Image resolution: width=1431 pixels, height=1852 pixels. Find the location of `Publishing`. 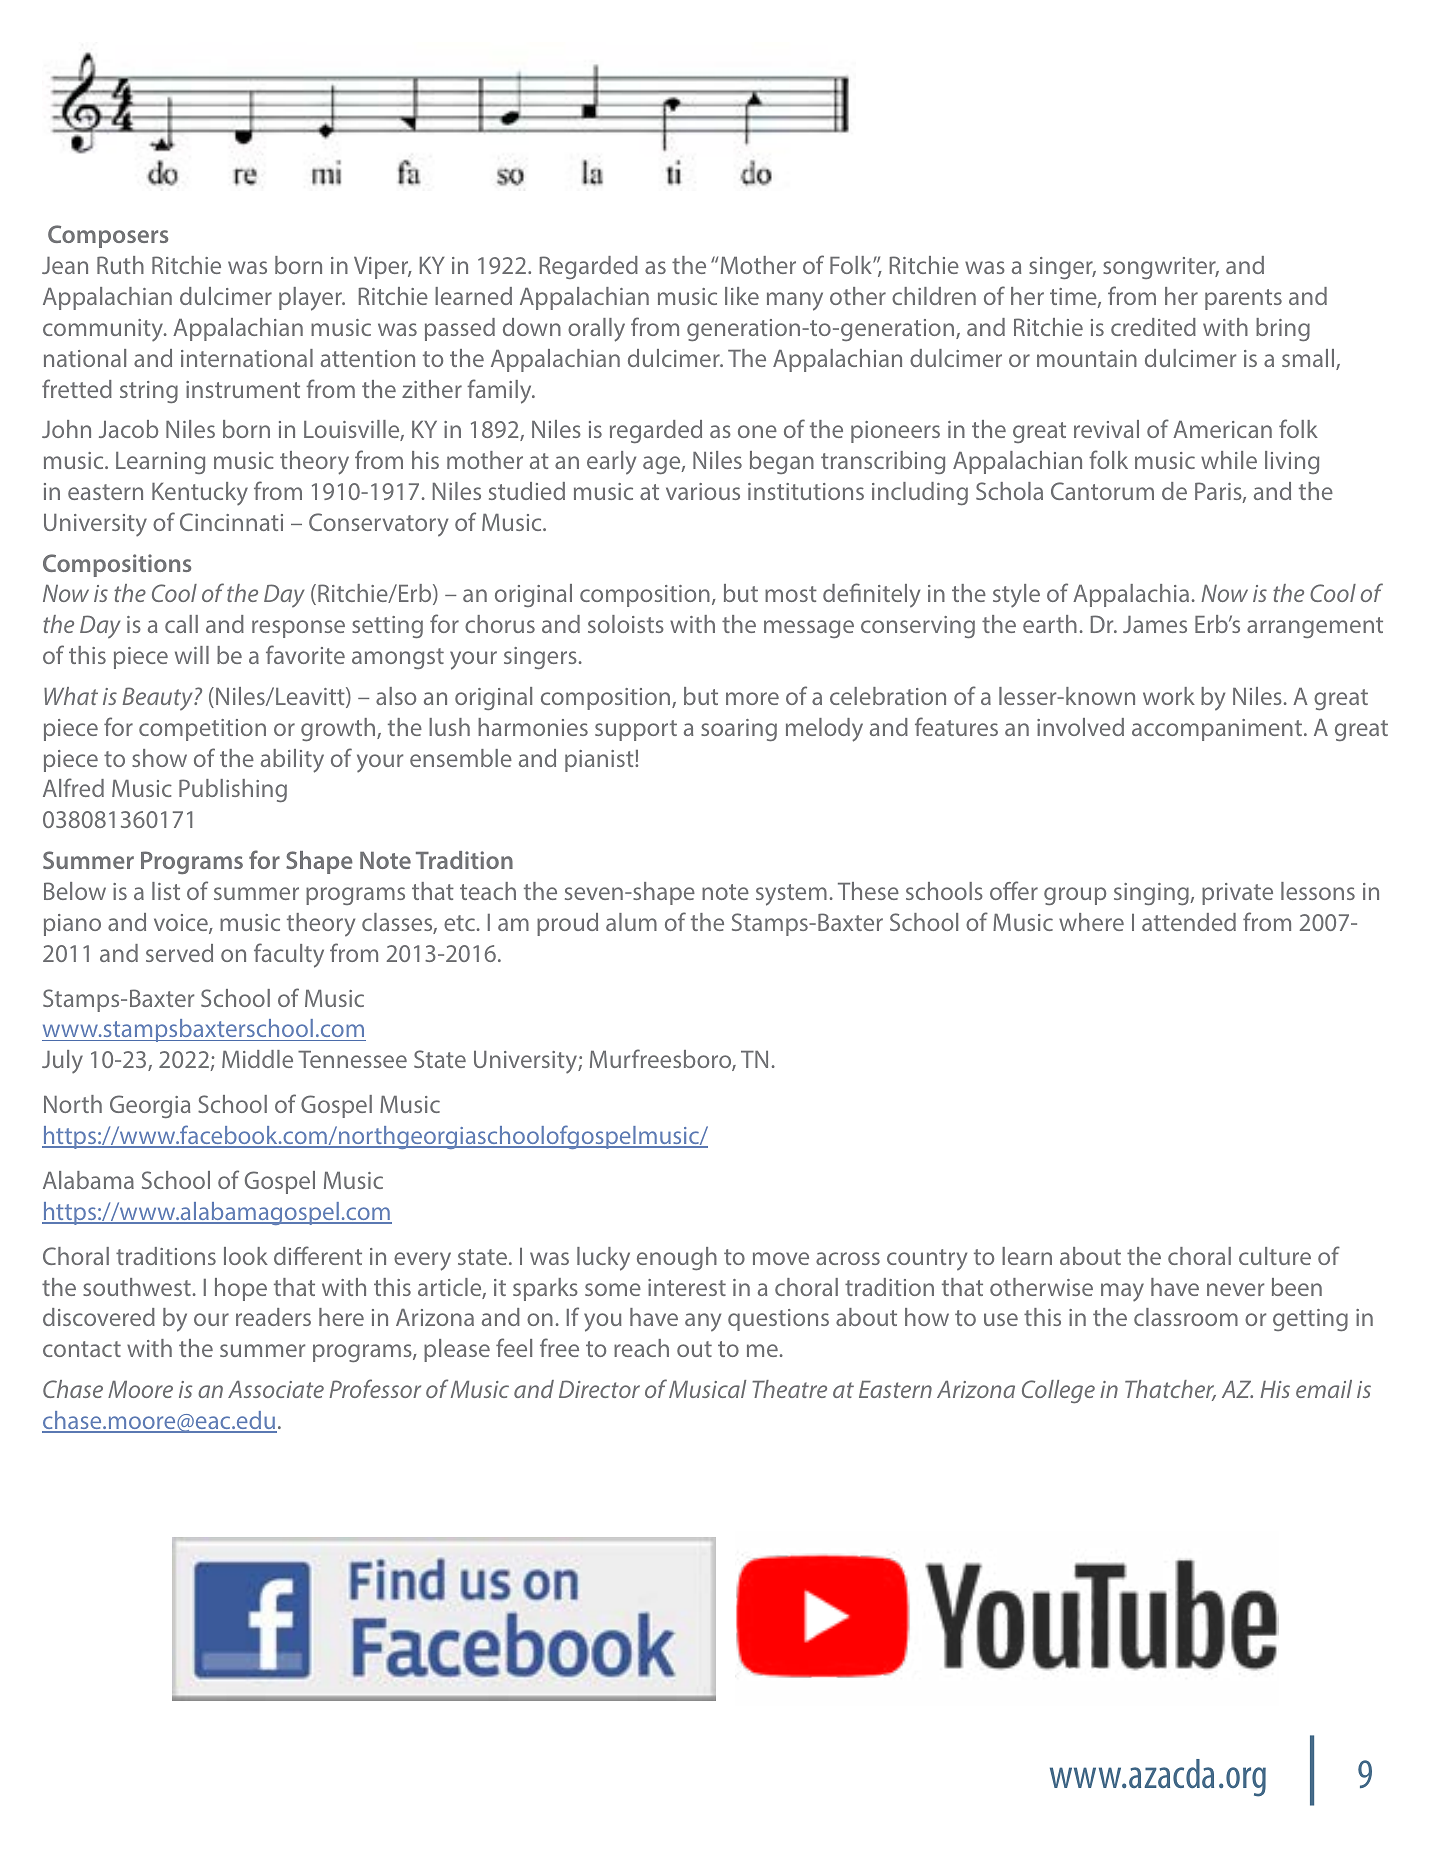

Publishing is located at coordinates (233, 790).
